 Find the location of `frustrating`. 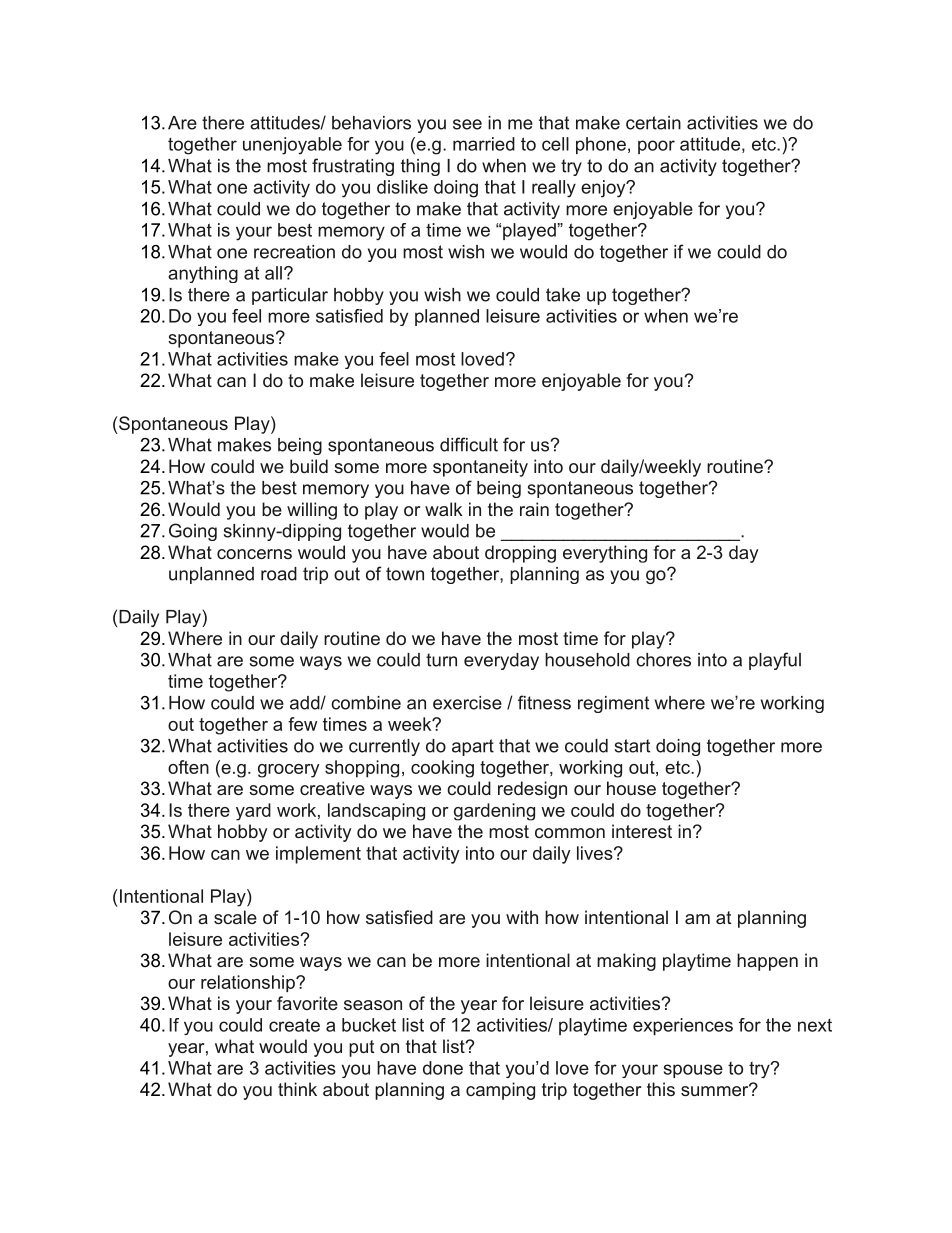

frustrating is located at coordinates (353, 167).
